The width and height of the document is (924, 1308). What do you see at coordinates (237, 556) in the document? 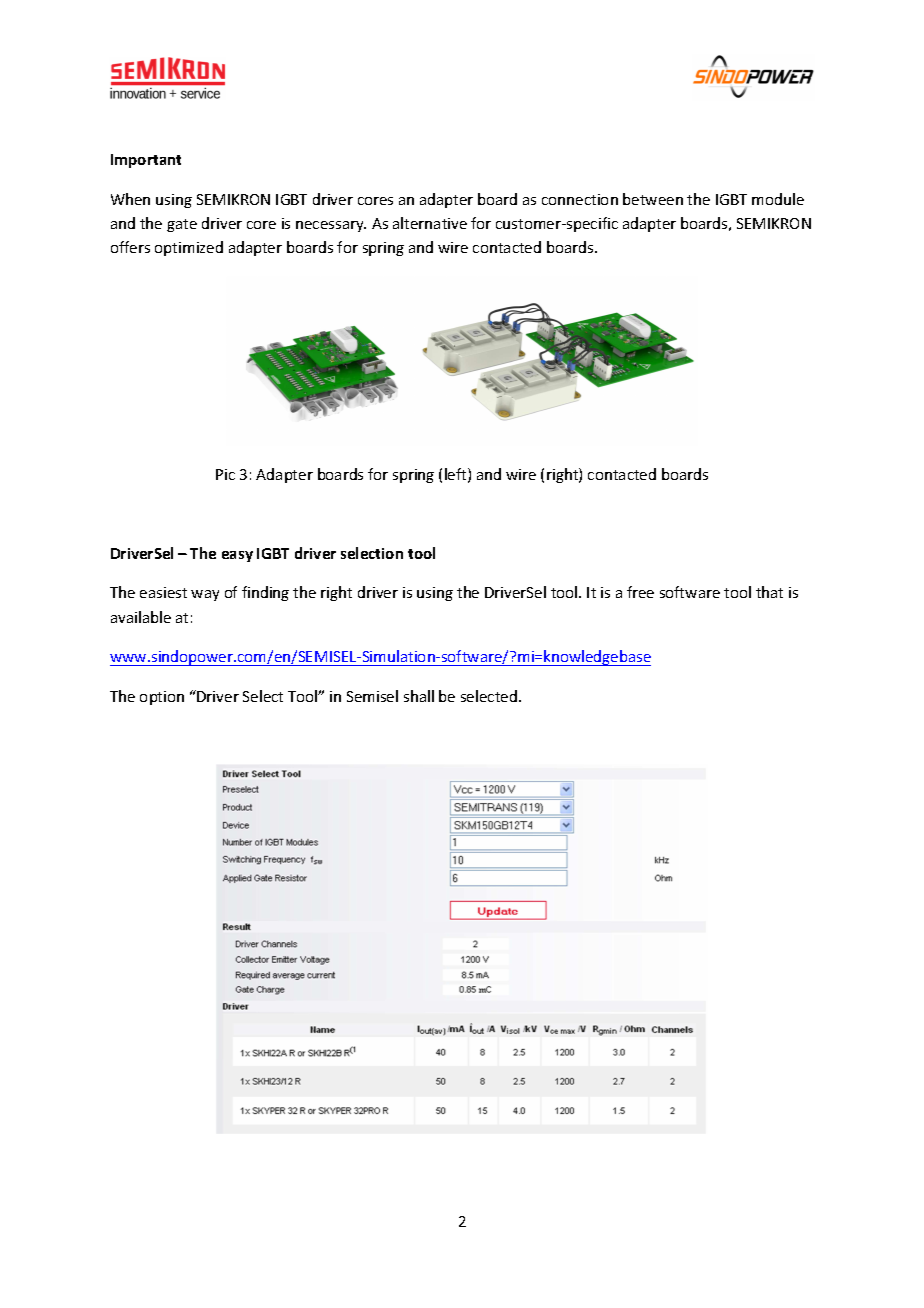
I see `easy` at bounding box center [237, 556].
